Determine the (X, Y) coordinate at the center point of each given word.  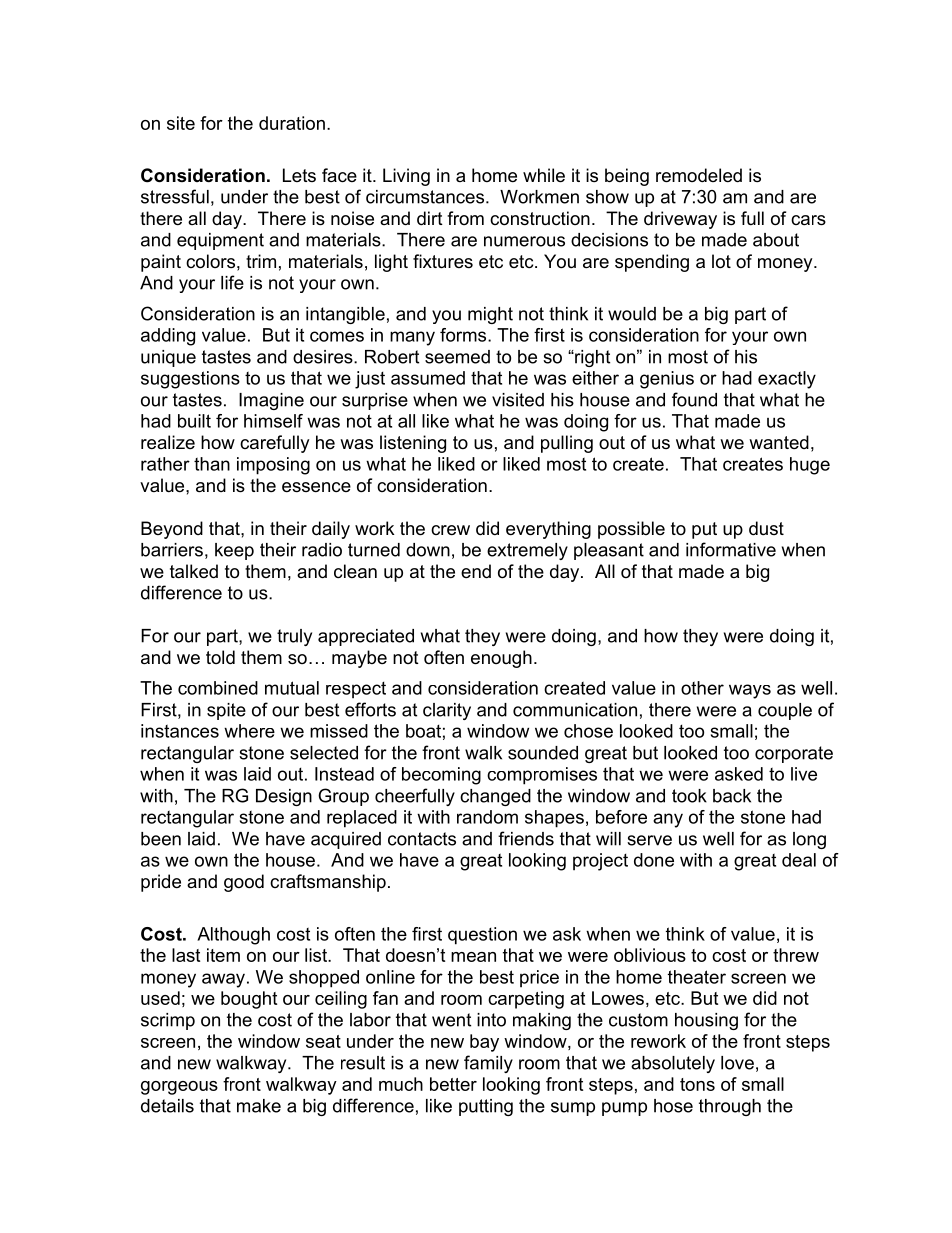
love (737, 1063)
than (212, 464)
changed (495, 797)
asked (739, 774)
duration (292, 123)
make (259, 1106)
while (544, 175)
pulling (567, 444)
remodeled (699, 175)
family (488, 1064)
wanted (779, 442)
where (249, 731)
